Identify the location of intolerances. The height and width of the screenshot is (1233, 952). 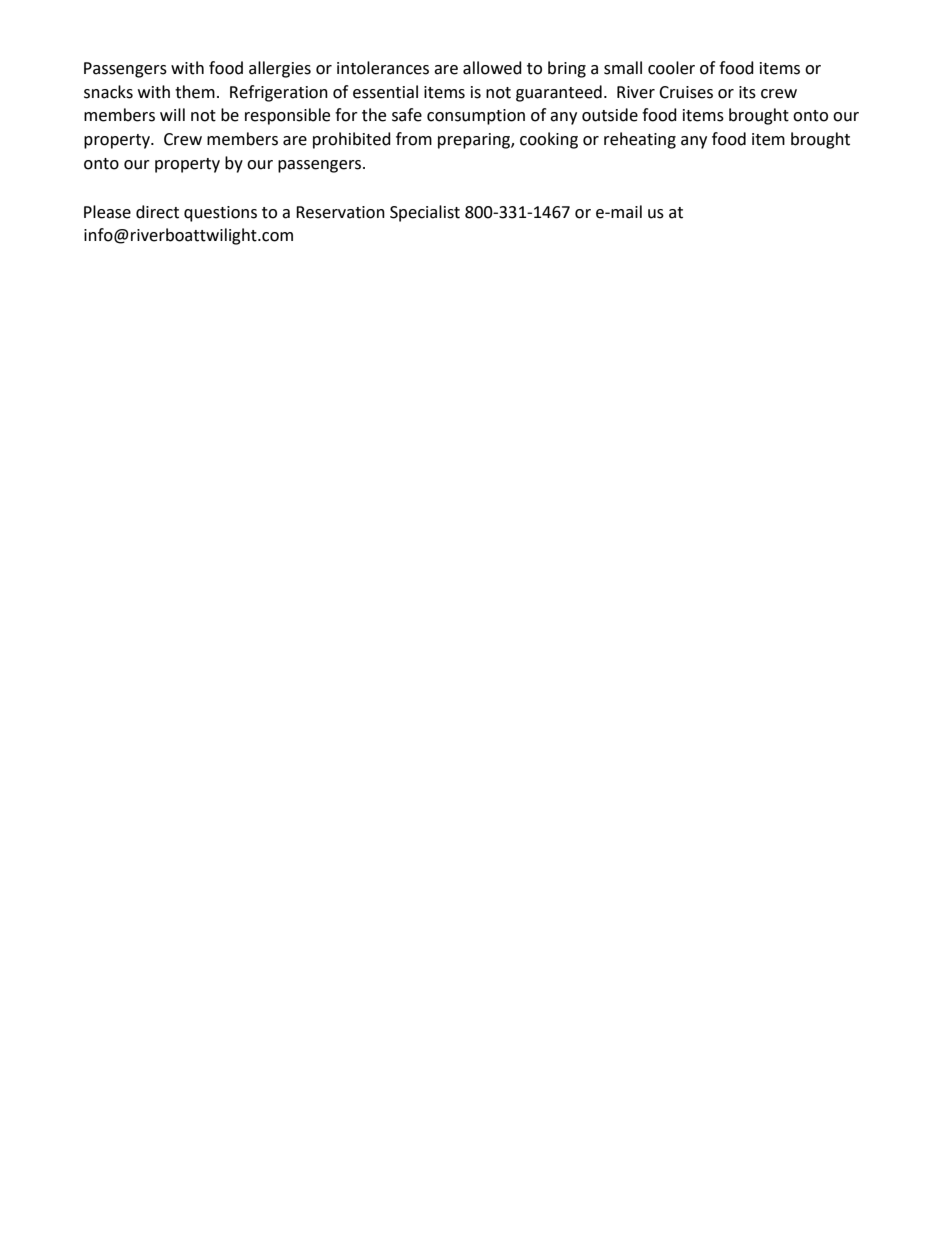
(383, 68).
